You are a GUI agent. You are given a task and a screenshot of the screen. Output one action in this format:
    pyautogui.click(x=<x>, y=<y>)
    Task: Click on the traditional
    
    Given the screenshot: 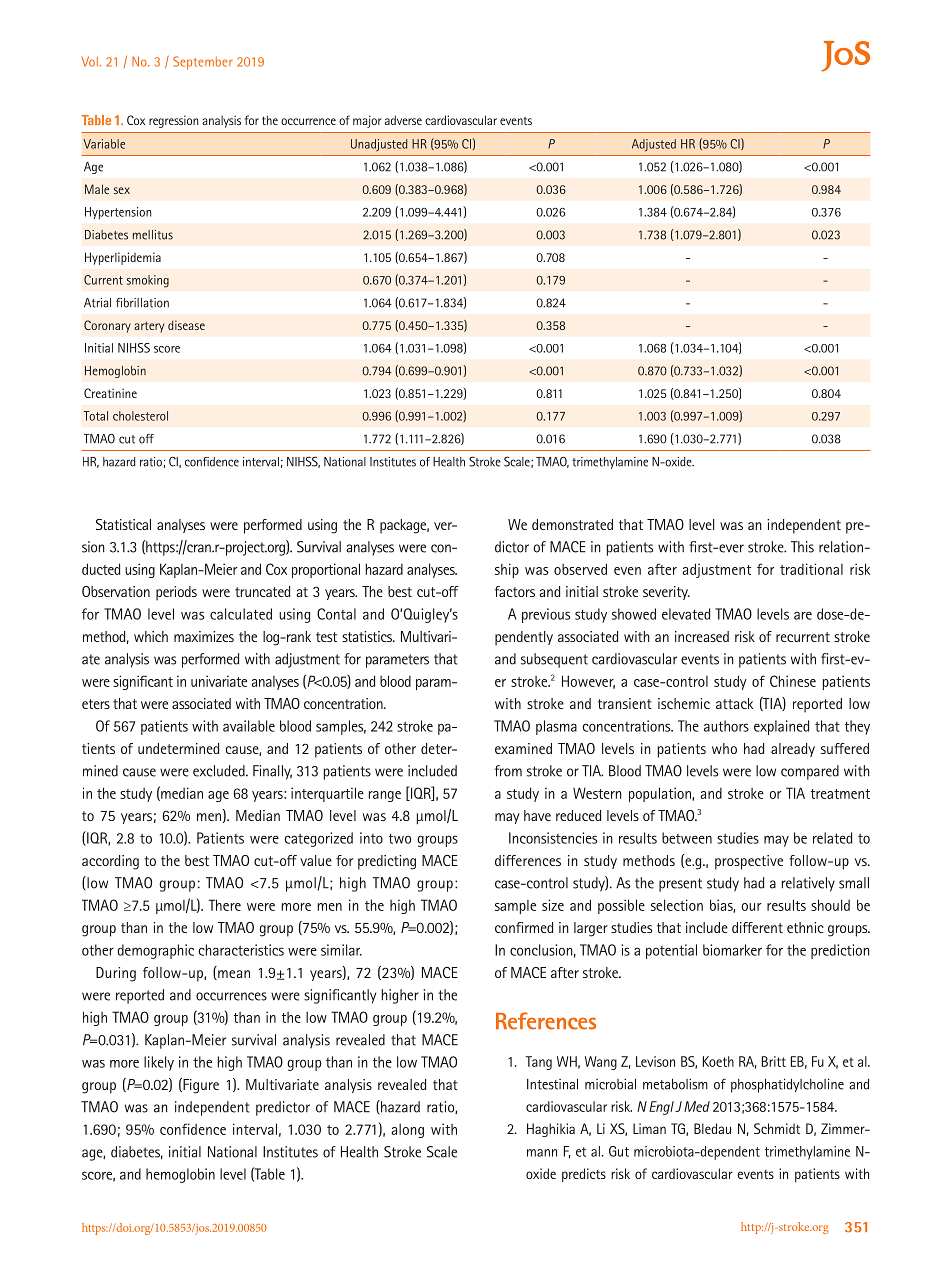 What is the action you would take?
    pyautogui.click(x=811, y=569)
